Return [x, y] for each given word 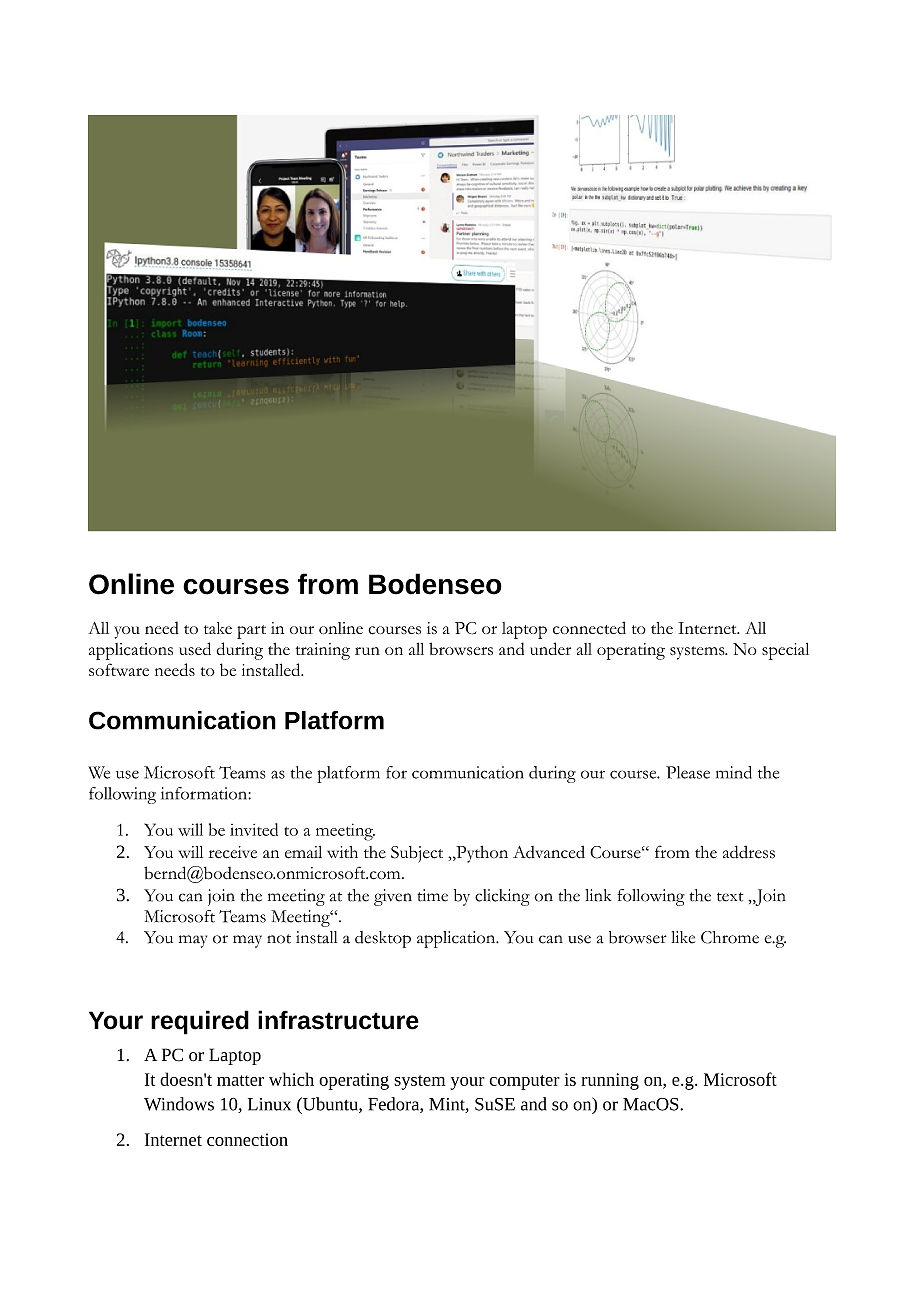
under [550, 648]
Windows [179, 1104]
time [432, 895]
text [730, 897]
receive [233, 852]
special [785, 651]
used [195, 648]
